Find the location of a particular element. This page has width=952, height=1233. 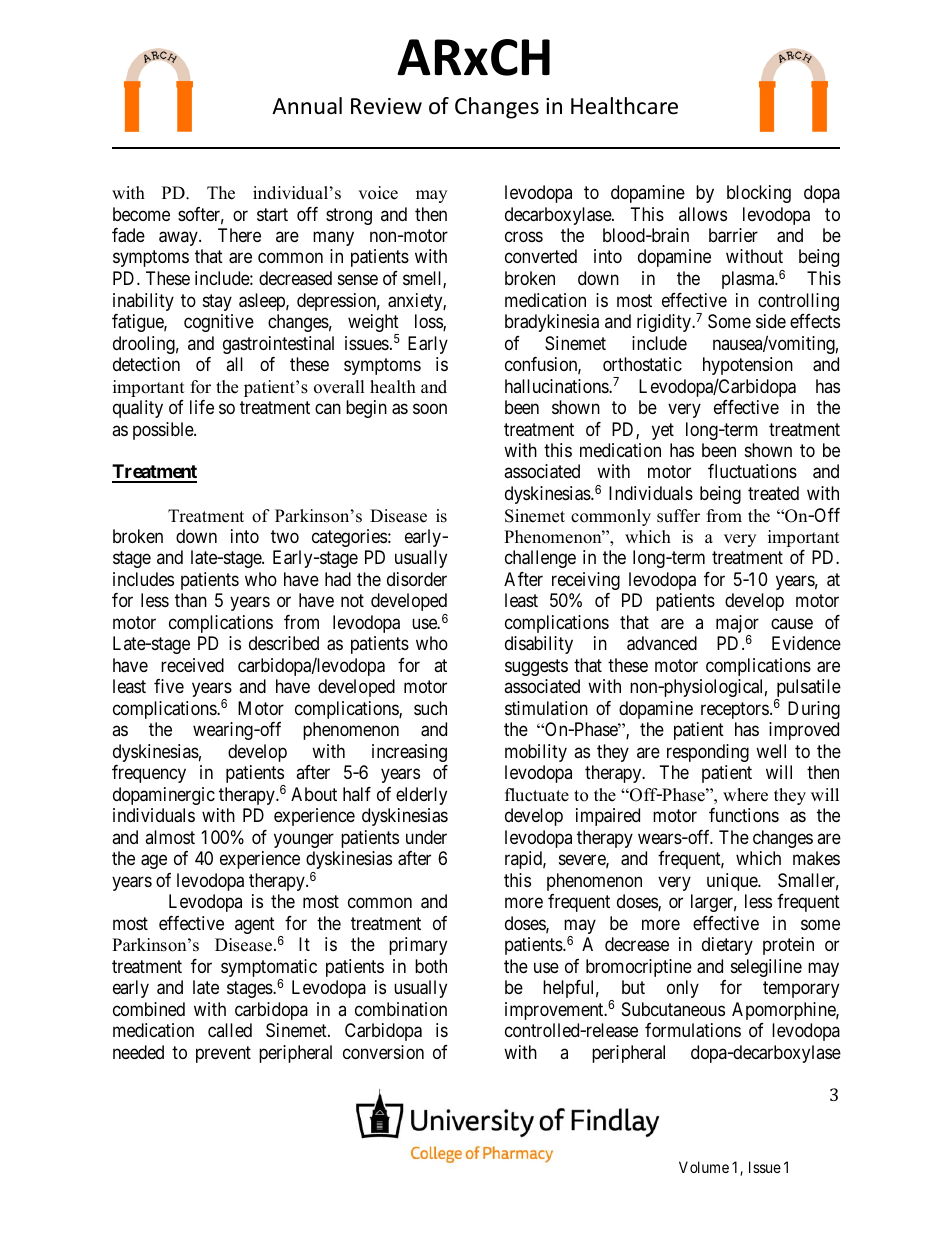

conversion is located at coordinates (383, 1052).
